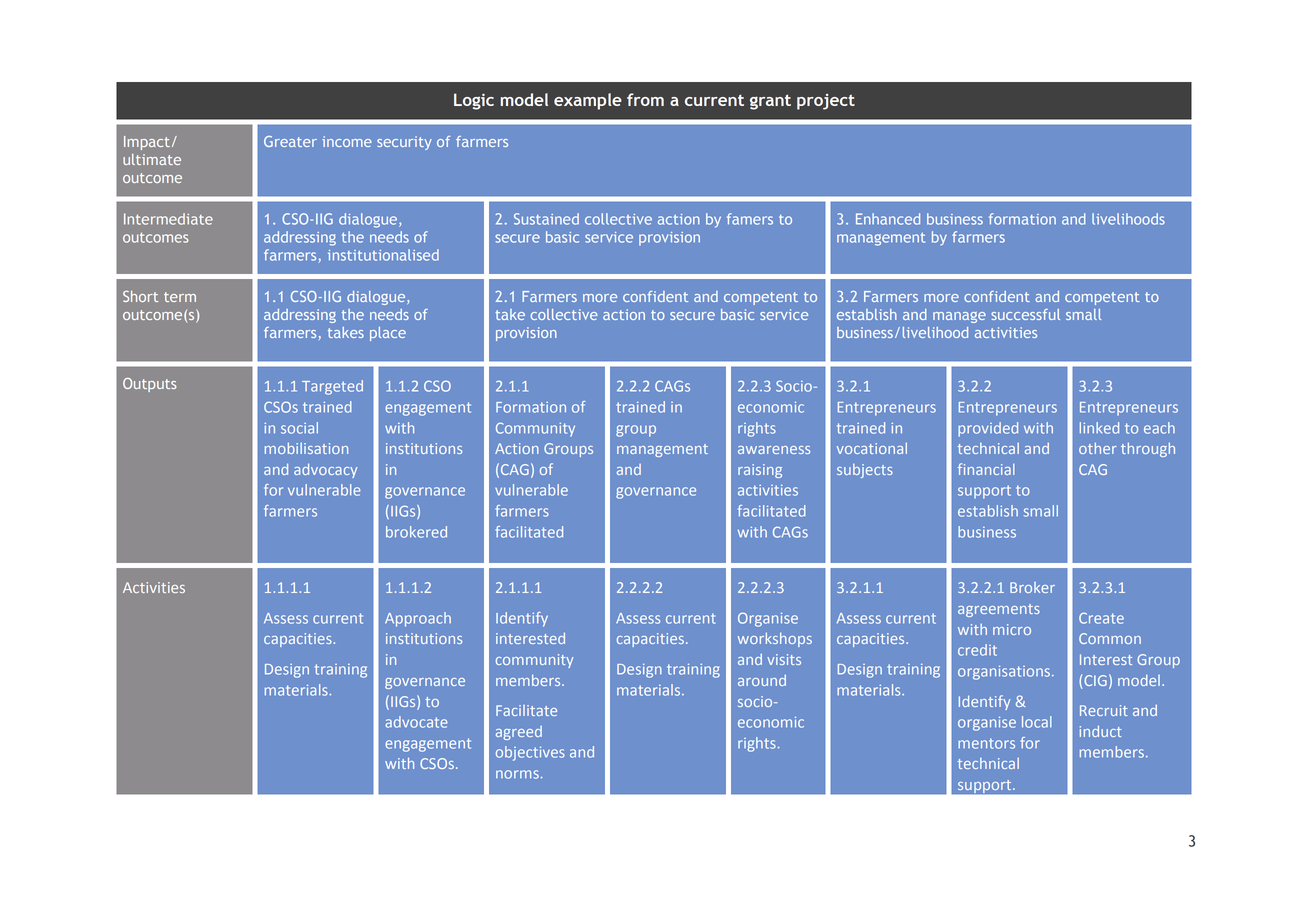 The height and width of the image is (924, 1308). What do you see at coordinates (988, 429) in the image?
I see `provided` at bounding box center [988, 429].
